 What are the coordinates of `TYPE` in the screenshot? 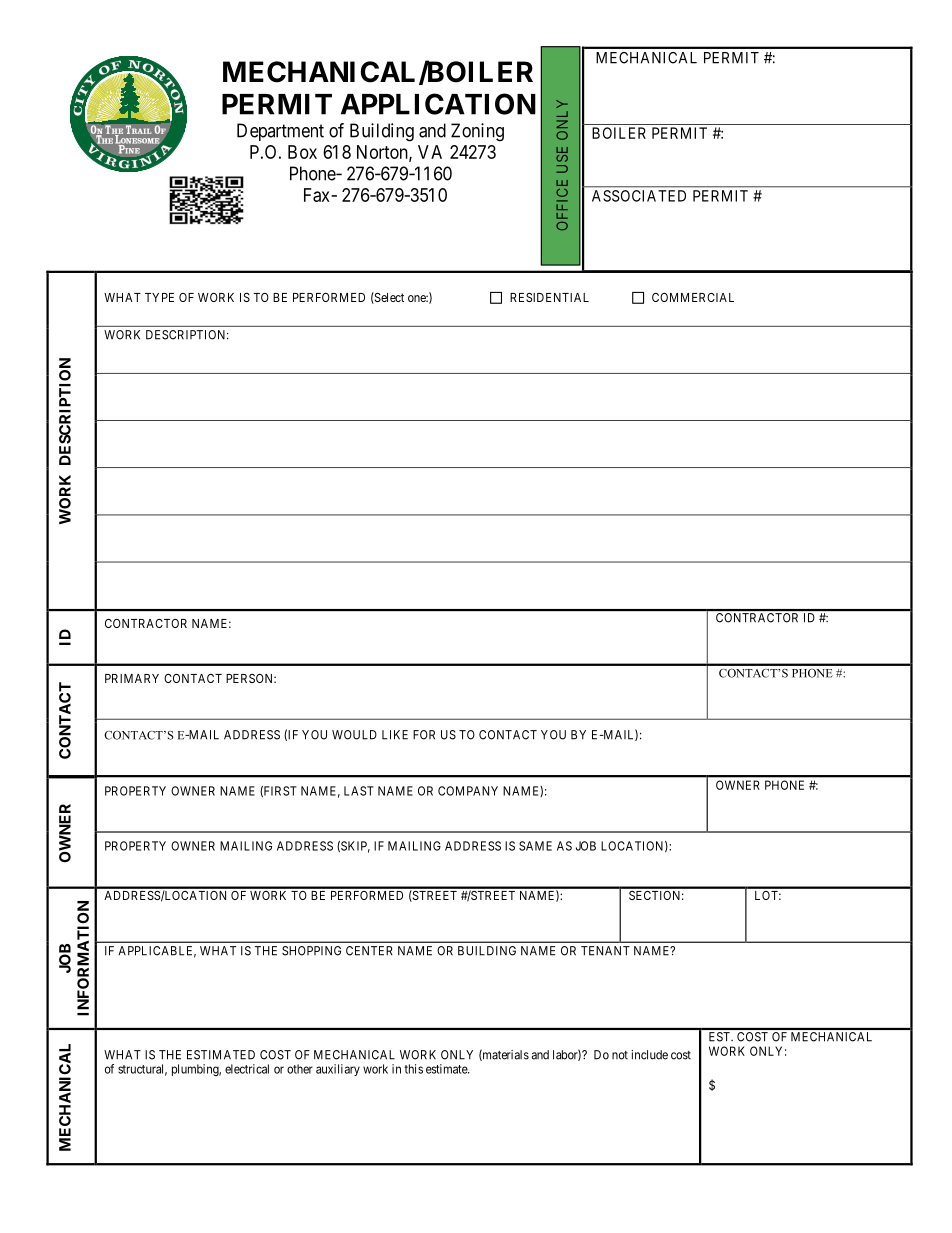 It's located at (159, 297).
